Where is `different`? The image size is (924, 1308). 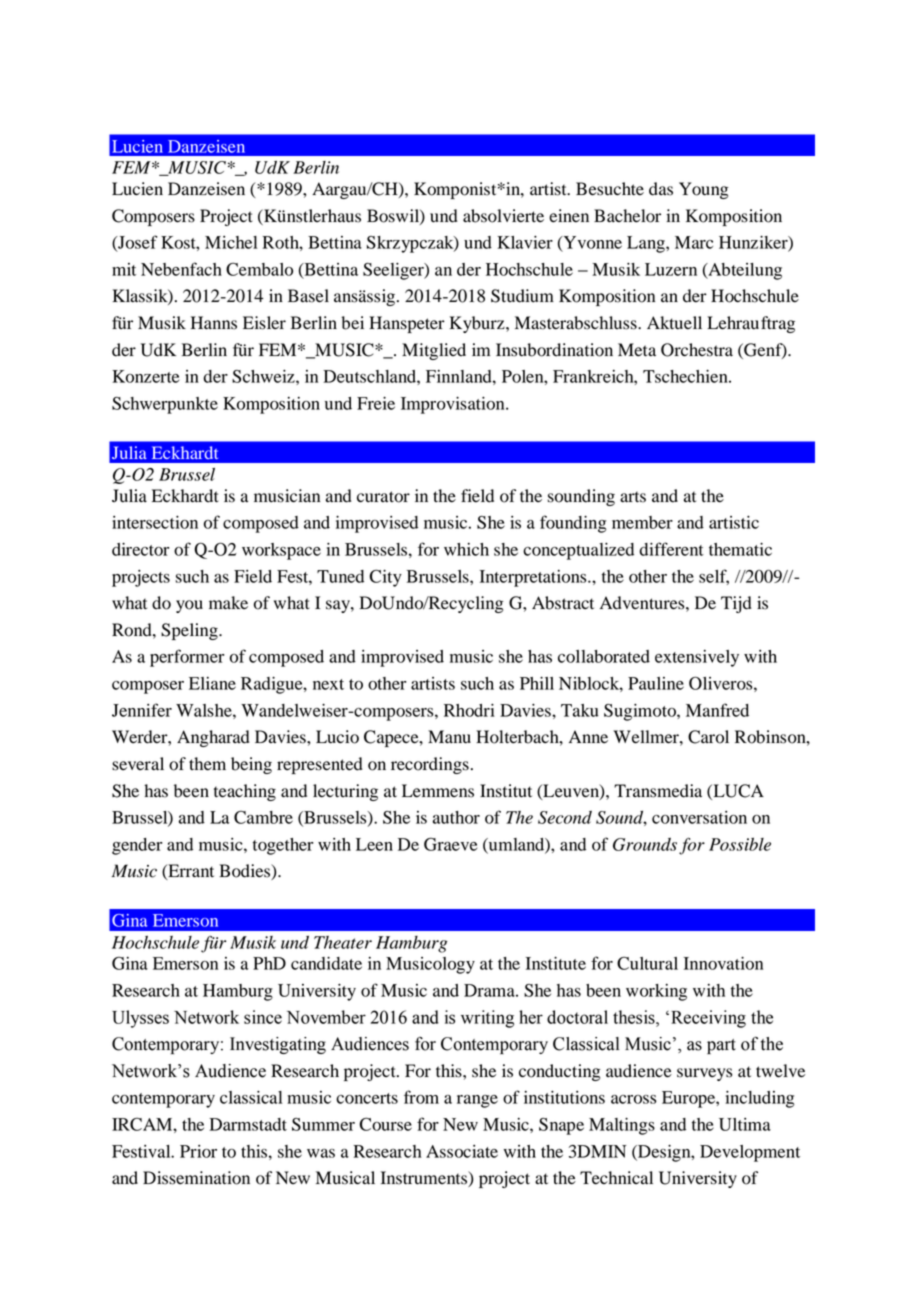
different is located at coordinates (671, 549).
